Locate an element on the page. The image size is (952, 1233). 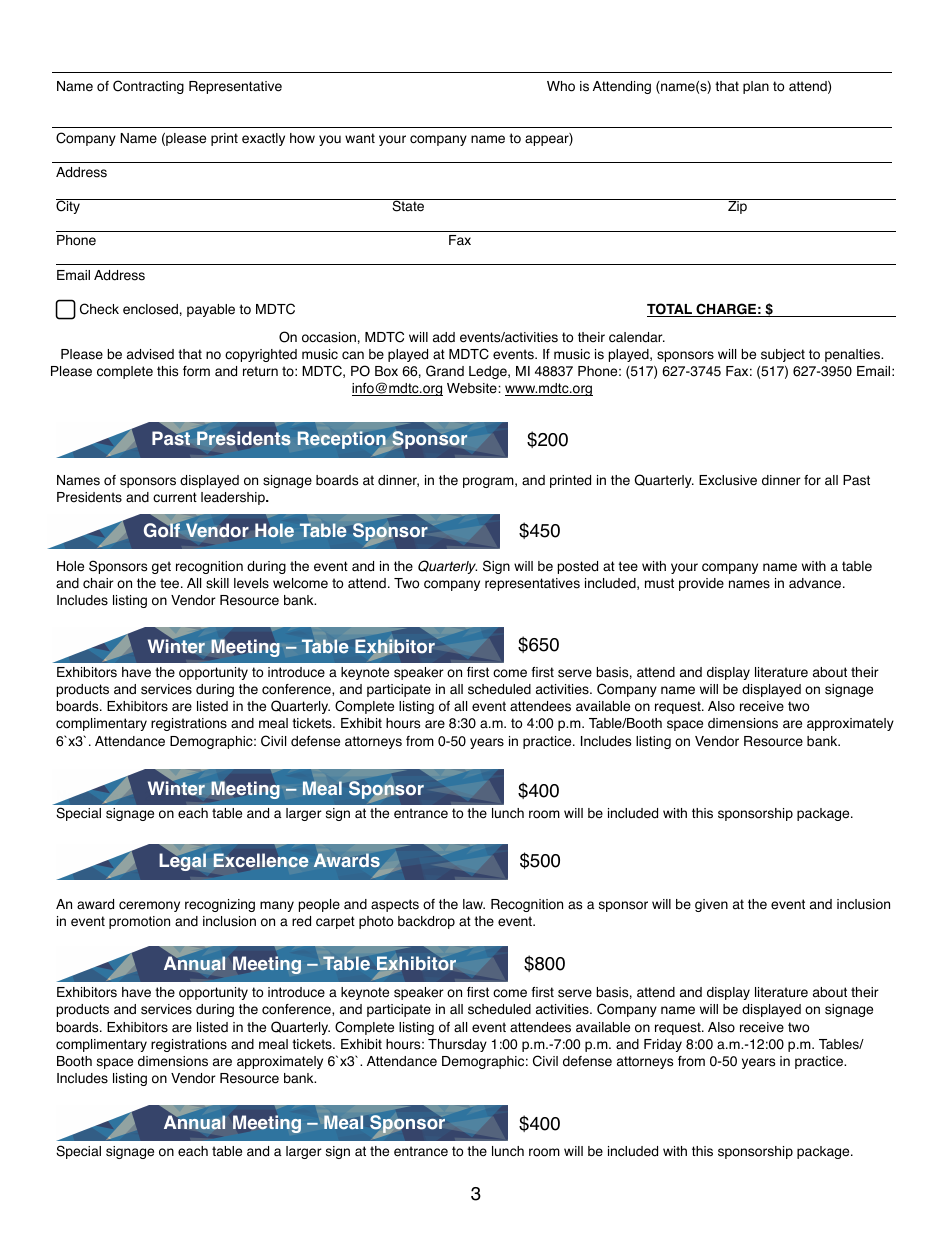
promotion is located at coordinates (139, 922).
